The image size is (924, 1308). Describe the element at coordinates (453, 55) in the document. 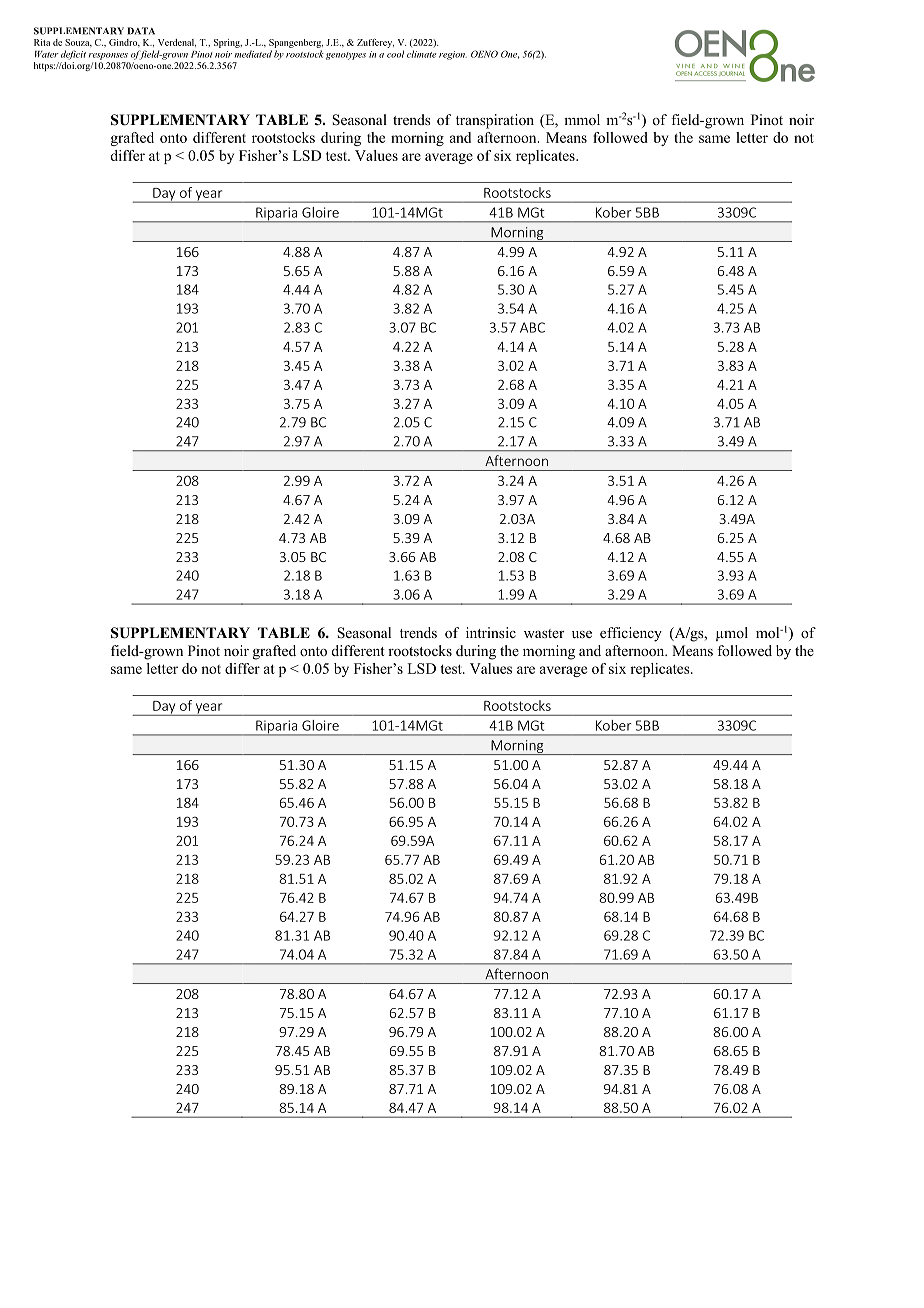

I see `region` at that location.
